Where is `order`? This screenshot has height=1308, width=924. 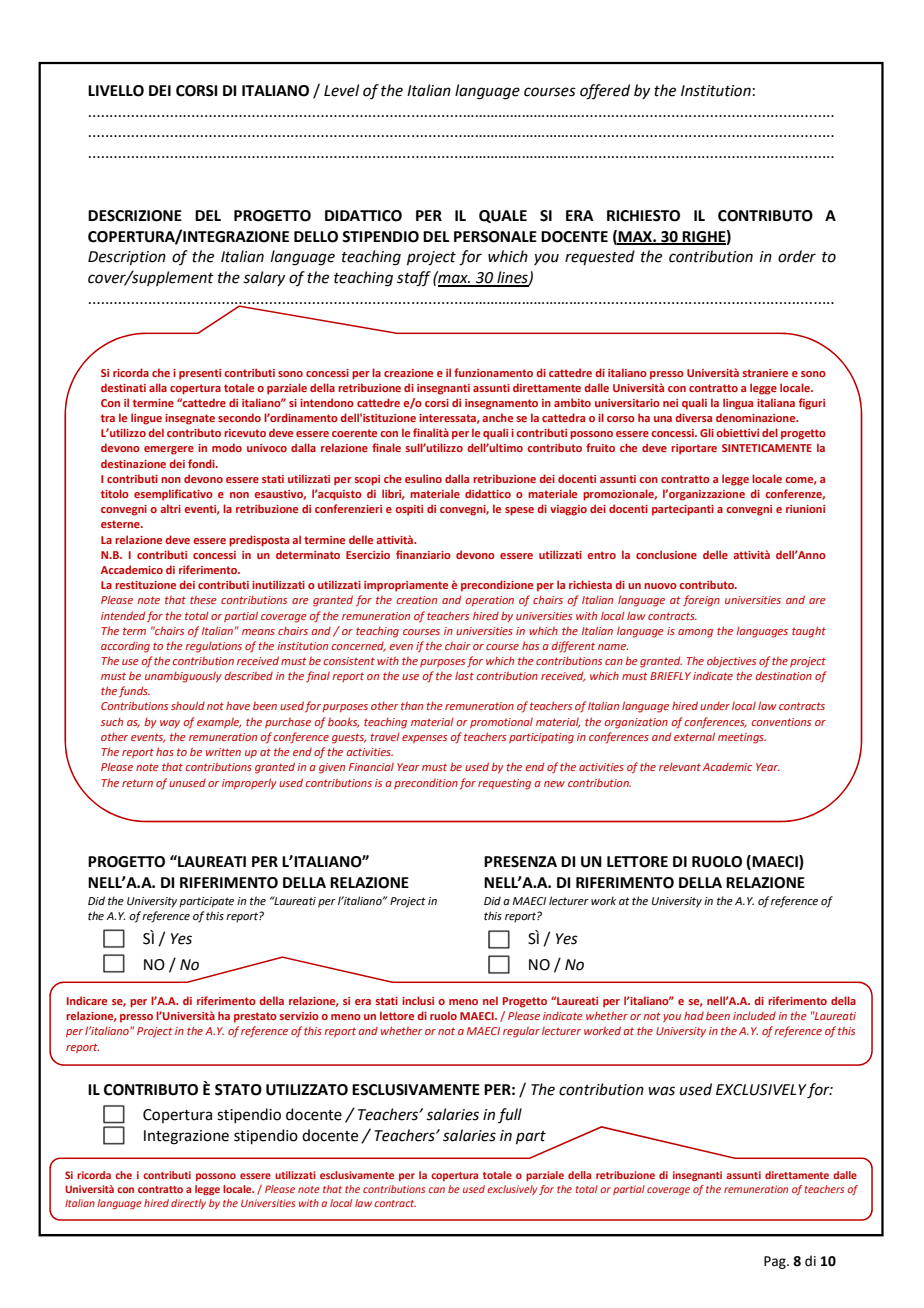
order is located at coordinates (797, 256).
